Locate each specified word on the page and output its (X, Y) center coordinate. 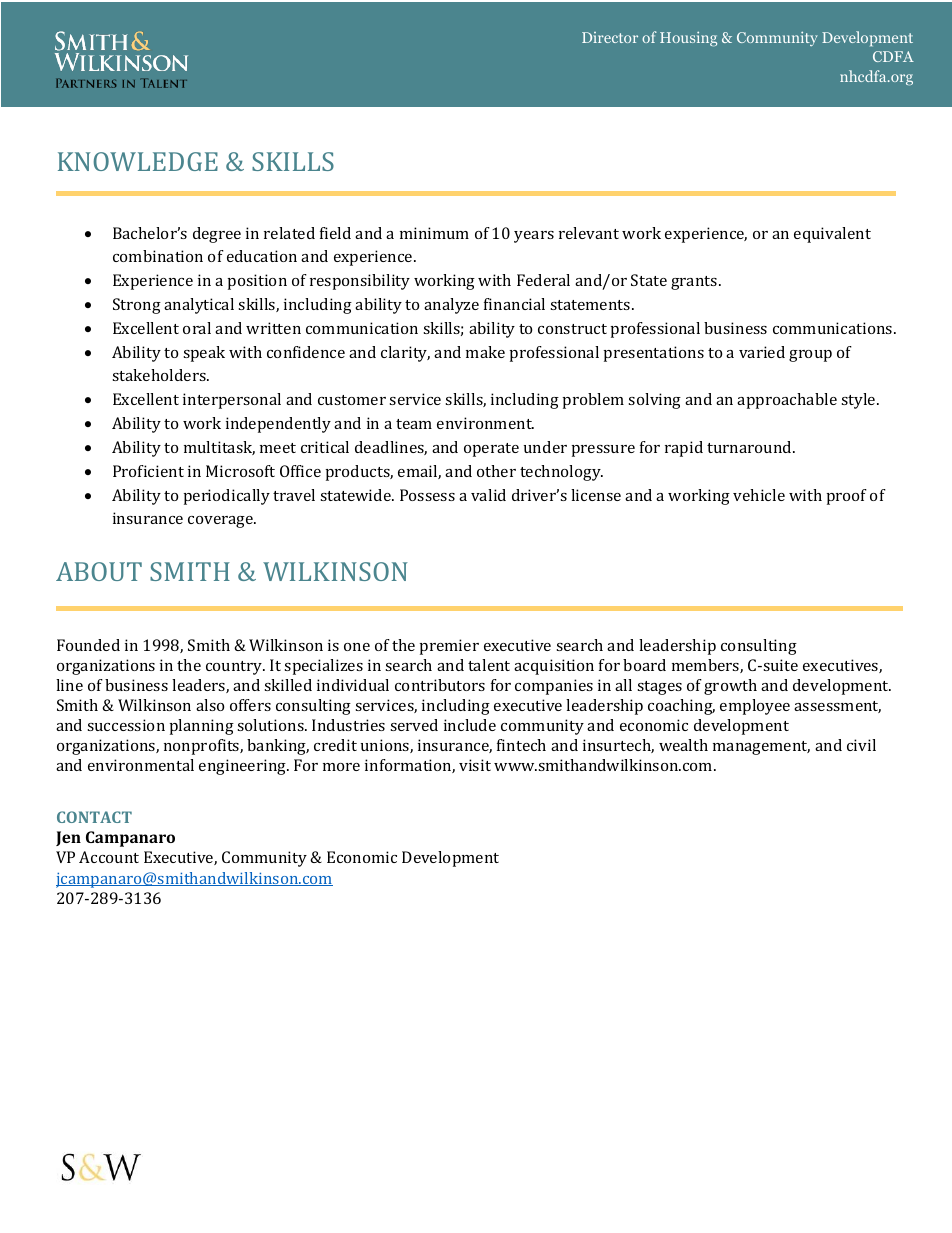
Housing (688, 38)
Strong (137, 306)
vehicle (759, 495)
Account (109, 857)
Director (610, 37)
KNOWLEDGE (138, 161)
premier (449, 647)
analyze (451, 306)
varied (762, 352)
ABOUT (99, 571)
